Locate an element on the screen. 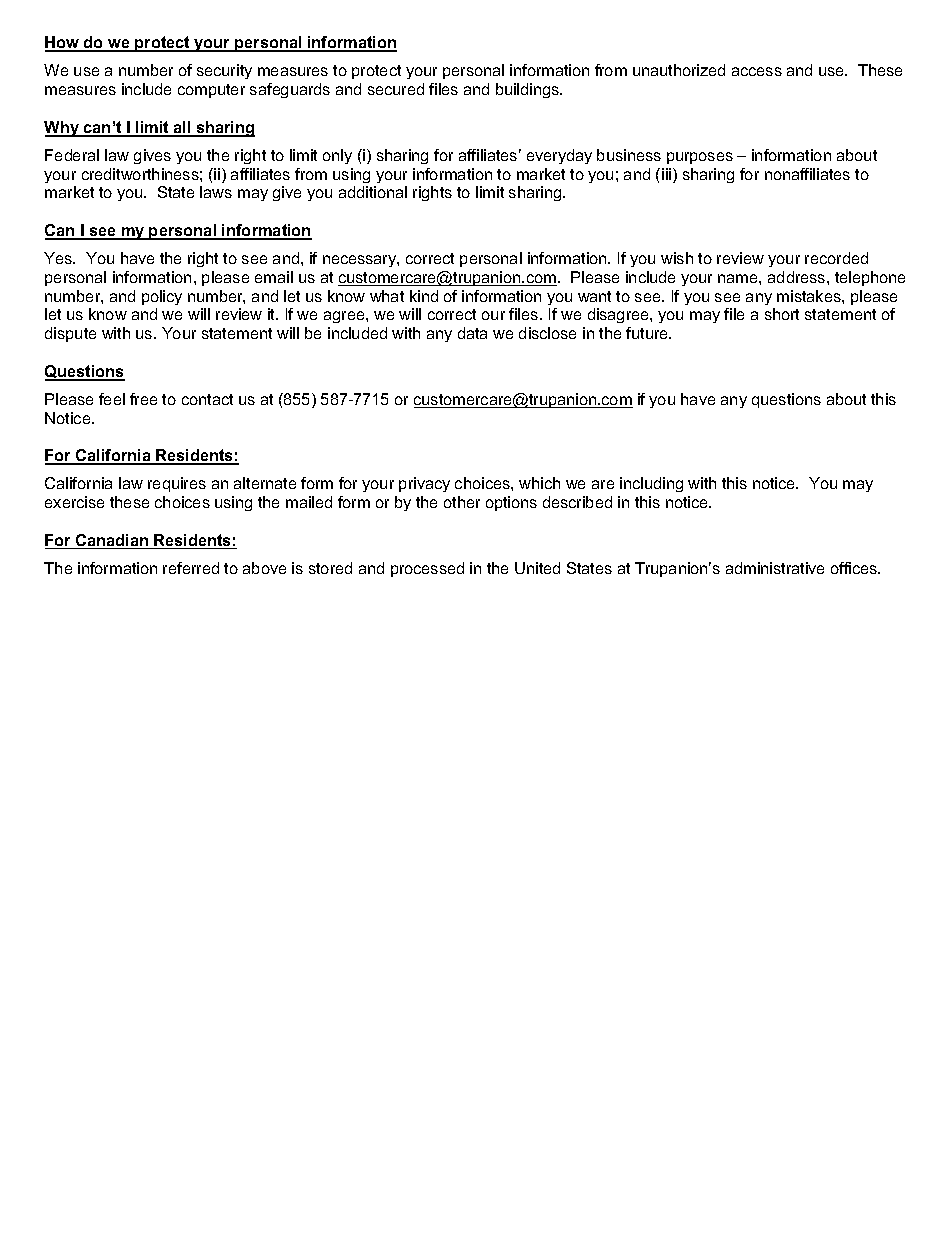  secured is located at coordinates (396, 89).
